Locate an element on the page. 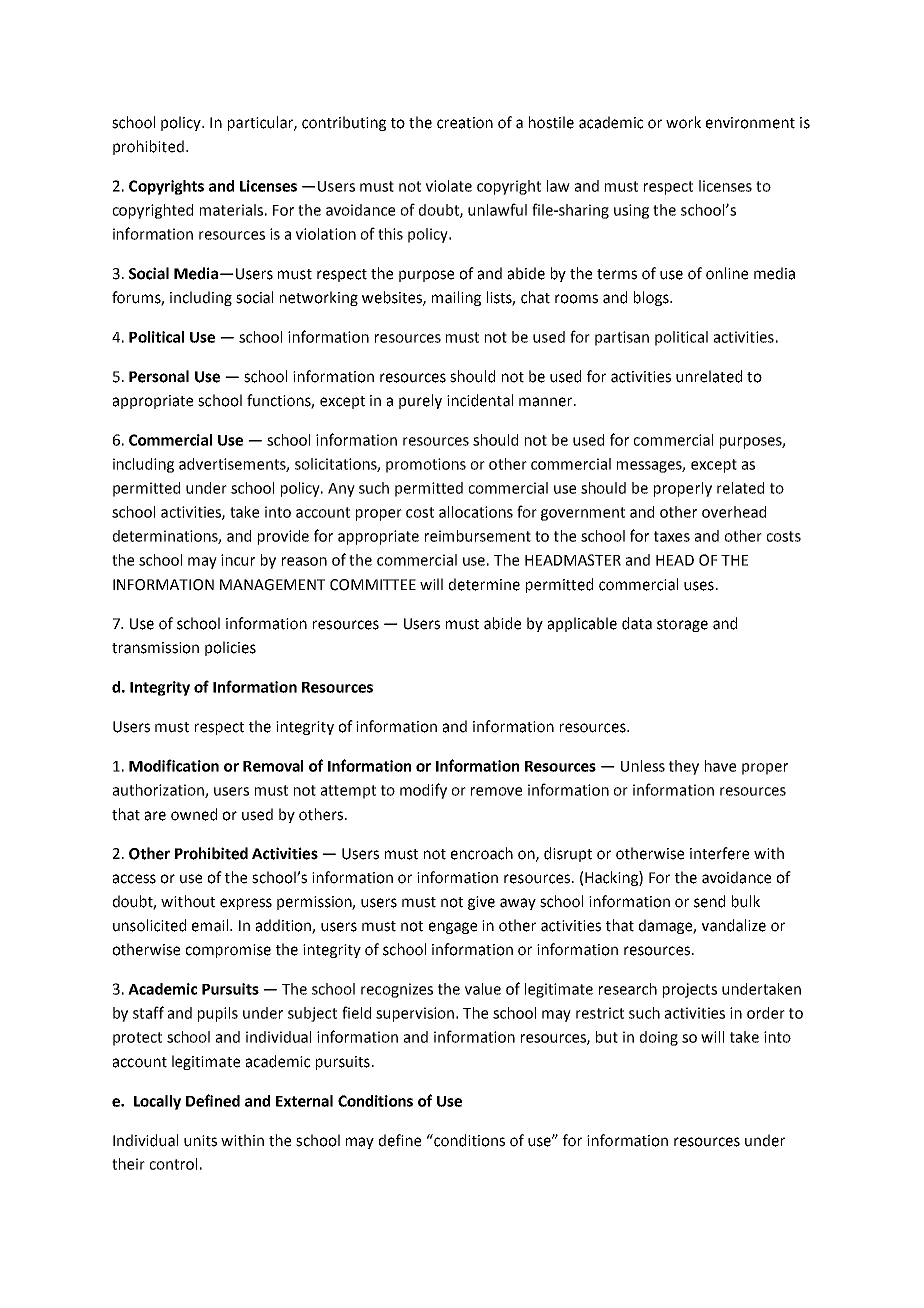 This page has width=924, height=1308. they is located at coordinates (684, 767).
